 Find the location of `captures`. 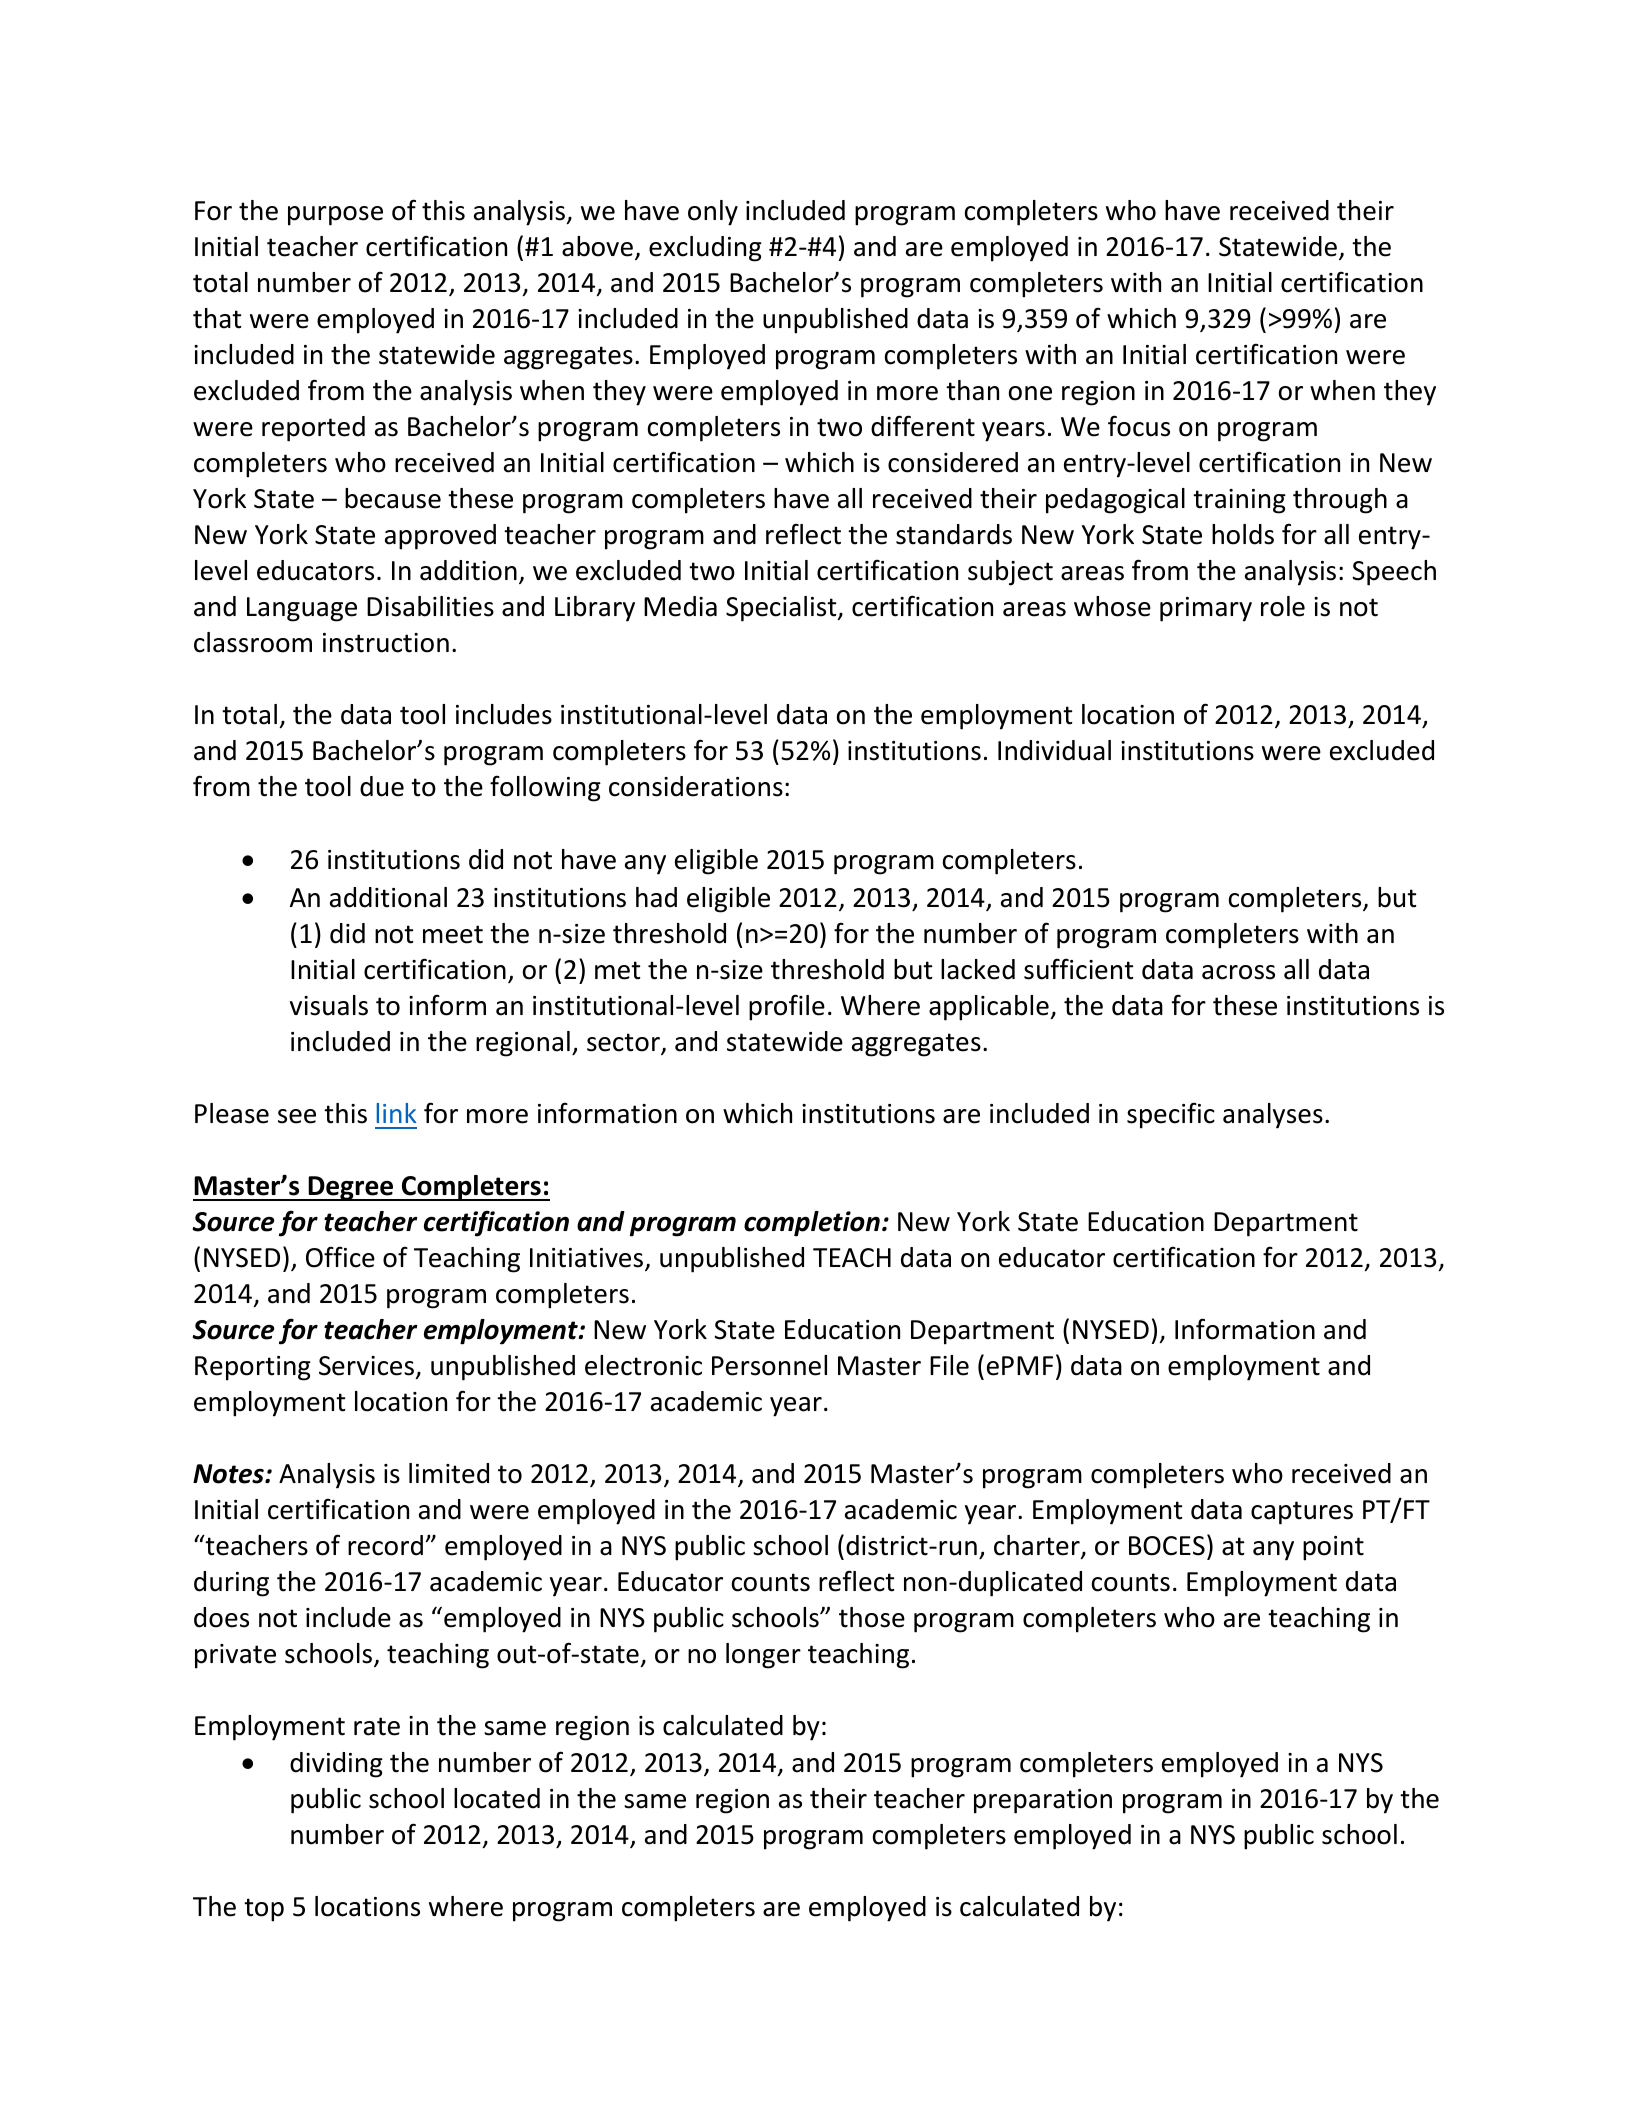

captures is located at coordinates (1302, 1513).
